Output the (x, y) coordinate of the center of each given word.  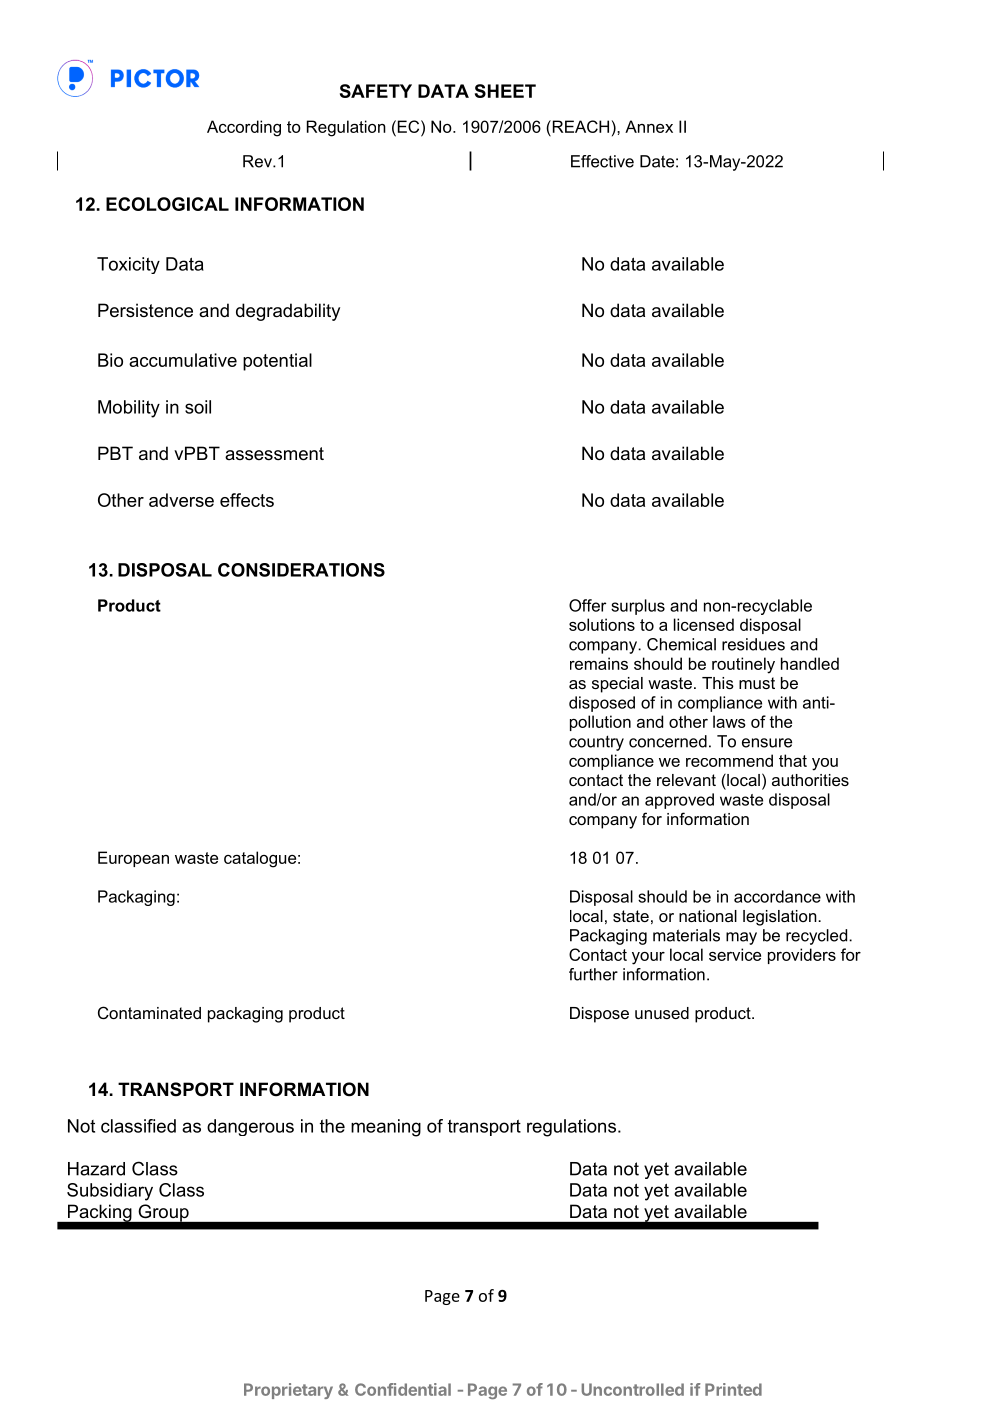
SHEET (505, 91)
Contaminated (149, 1012)
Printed (733, 1389)
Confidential (403, 1389)
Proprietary (288, 1391)
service (735, 954)
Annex (649, 126)
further (593, 974)
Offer (587, 605)
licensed (704, 624)
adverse (181, 500)
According (244, 128)
